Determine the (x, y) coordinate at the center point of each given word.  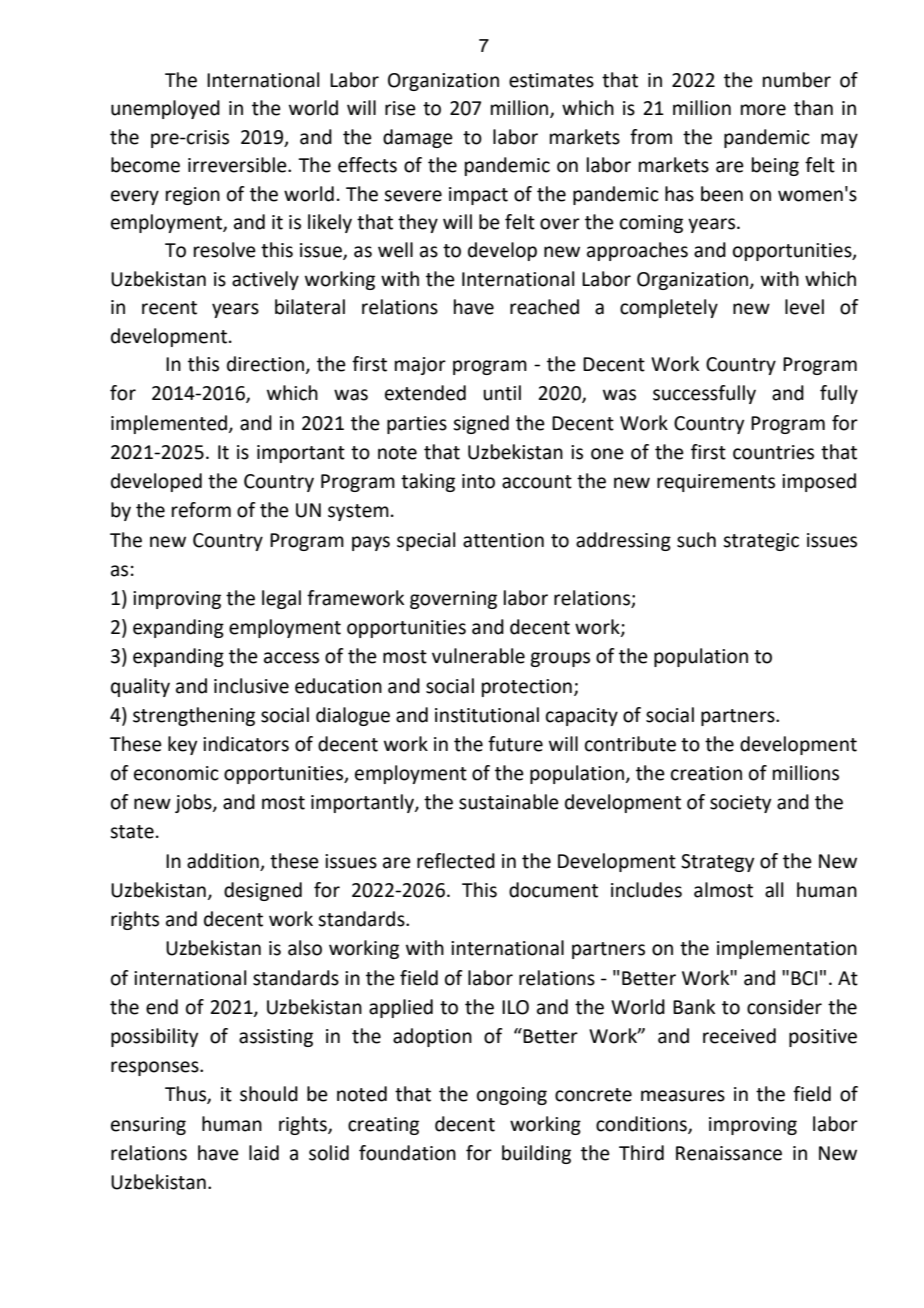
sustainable (509, 802)
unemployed (165, 109)
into (478, 481)
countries (773, 452)
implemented (169, 424)
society (740, 804)
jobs (194, 803)
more (763, 110)
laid (264, 1153)
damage (418, 138)
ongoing (512, 1096)
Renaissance (729, 1153)
